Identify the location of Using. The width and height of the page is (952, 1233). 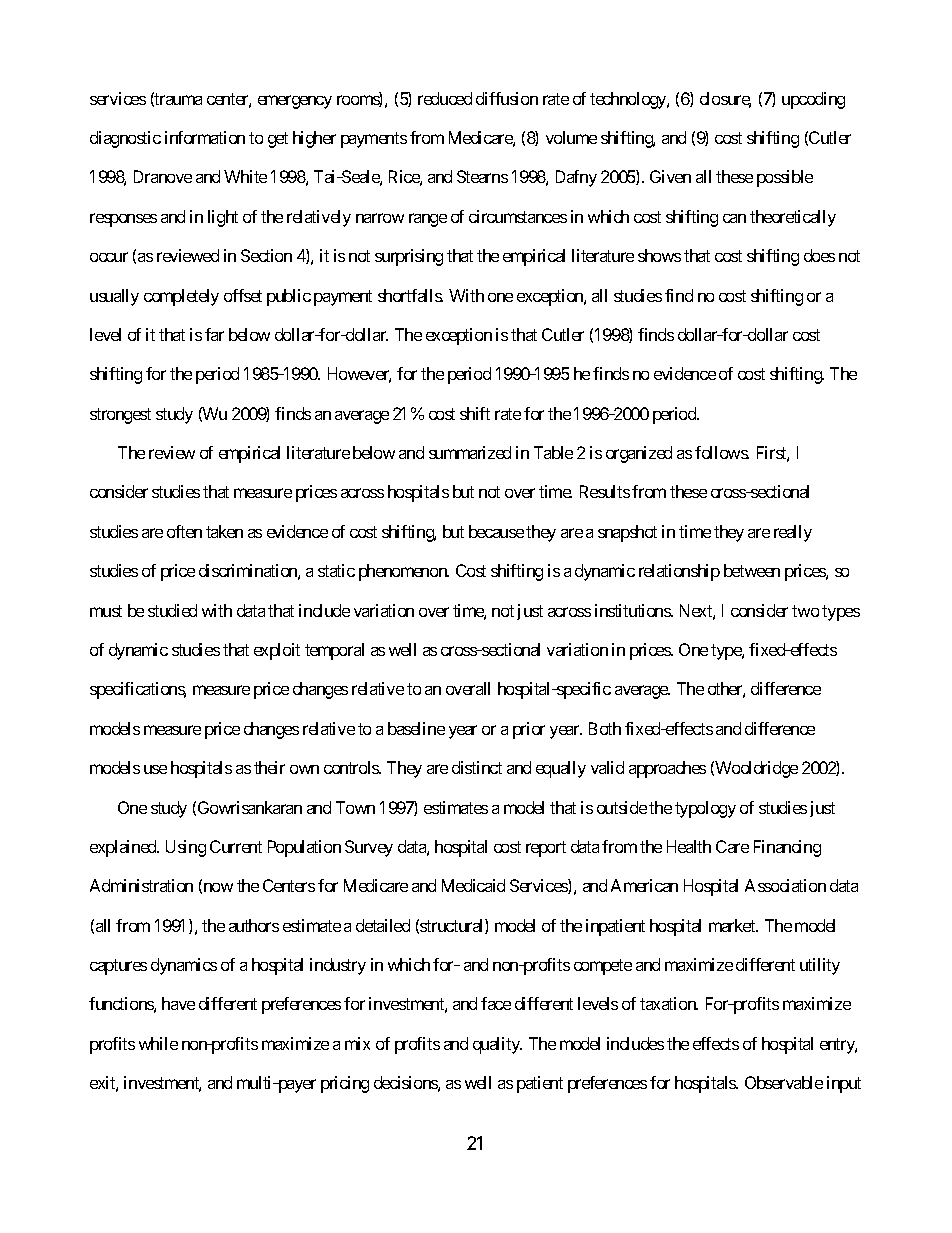
(186, 848).
